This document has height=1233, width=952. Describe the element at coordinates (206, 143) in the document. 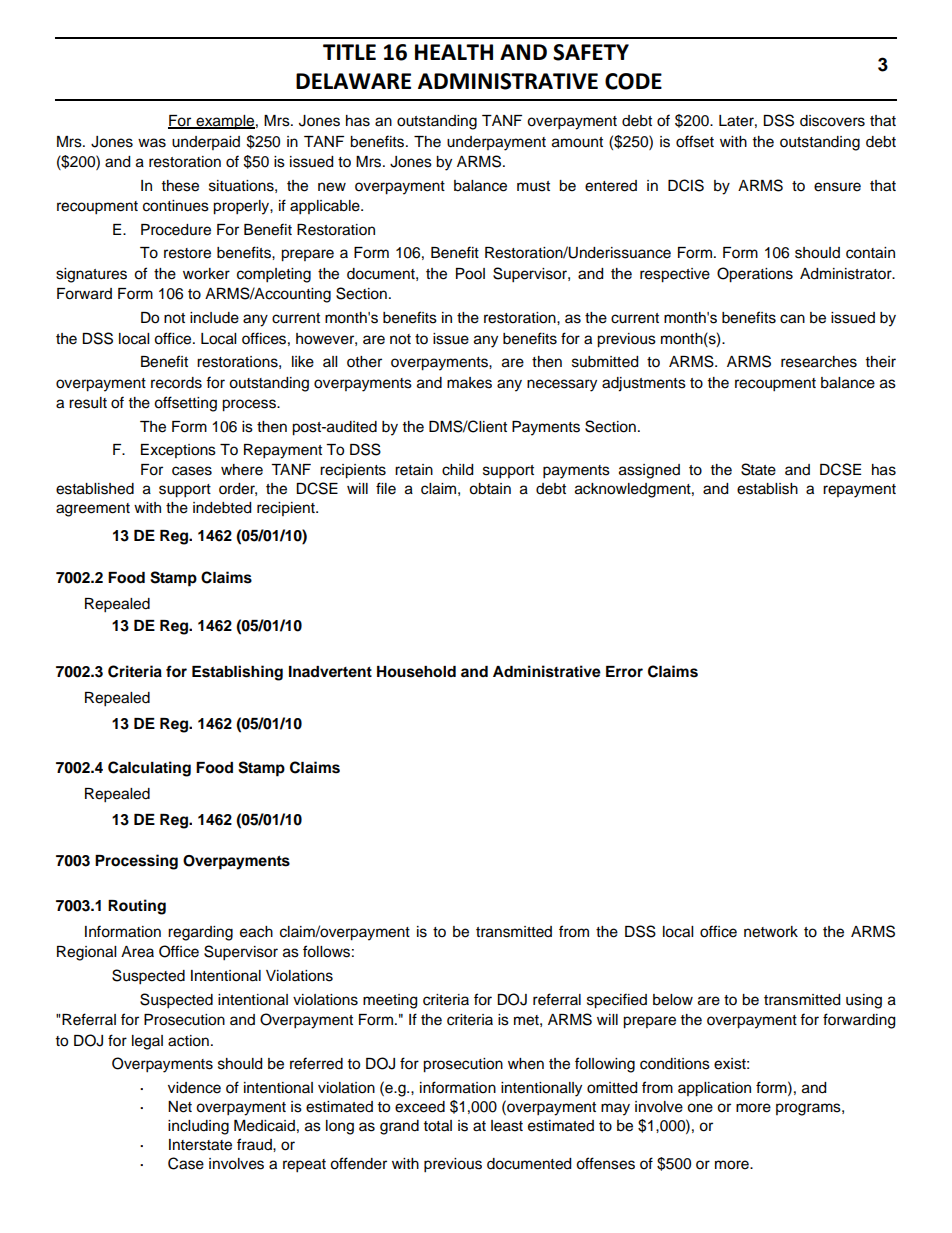

I see `underpaid` at that location.
